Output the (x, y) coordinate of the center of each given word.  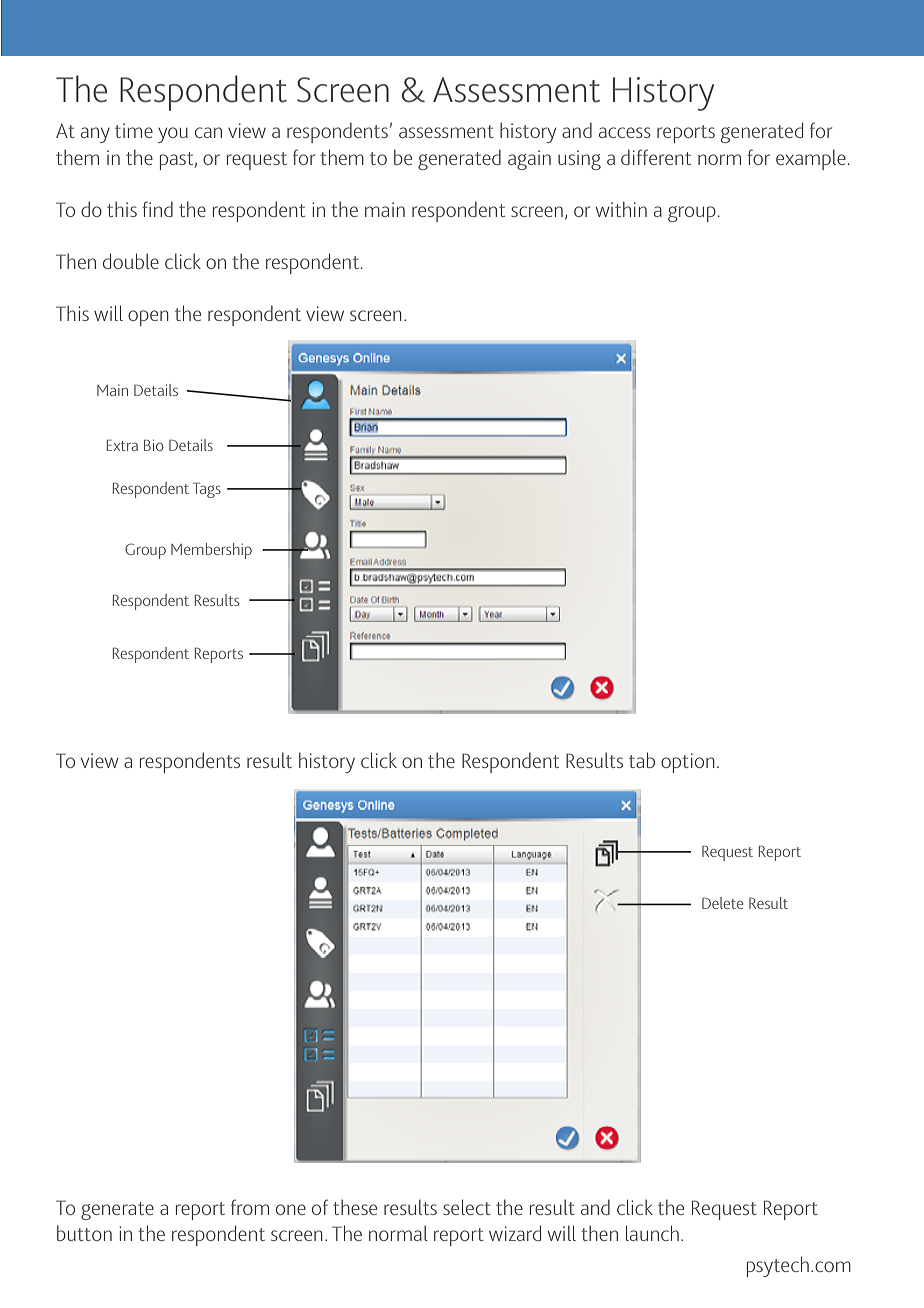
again (529, 160)
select (467, 1207)
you (172, 135)
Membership (211, 551)
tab (642, 760)
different (656, 157)
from (250, 1207)
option (688, 763)
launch (652, 1233)
